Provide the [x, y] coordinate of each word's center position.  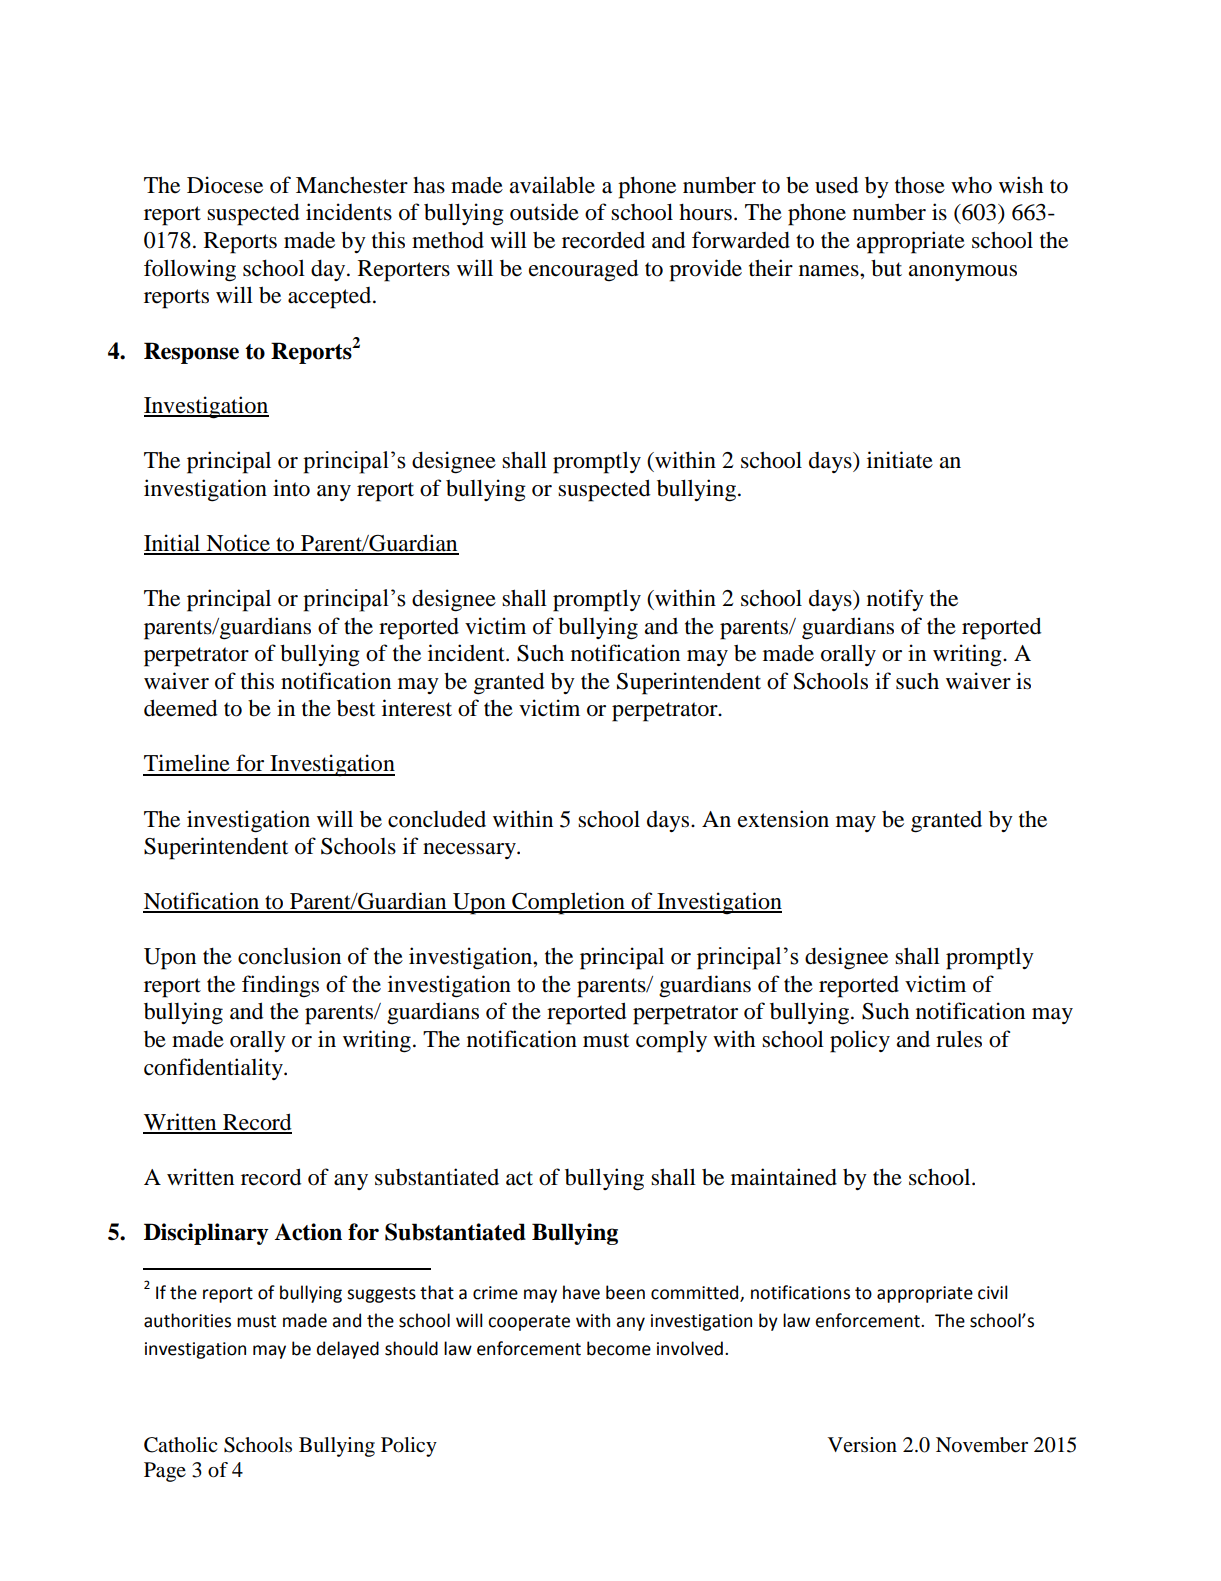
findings [280, 986]
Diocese [225, 185]
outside [544, 212]
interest [417, 708]
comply [671, 1041]
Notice [238, 544]
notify [895, 600]
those [920, 185]
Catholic [180, 1445]
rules [959, 1039]
